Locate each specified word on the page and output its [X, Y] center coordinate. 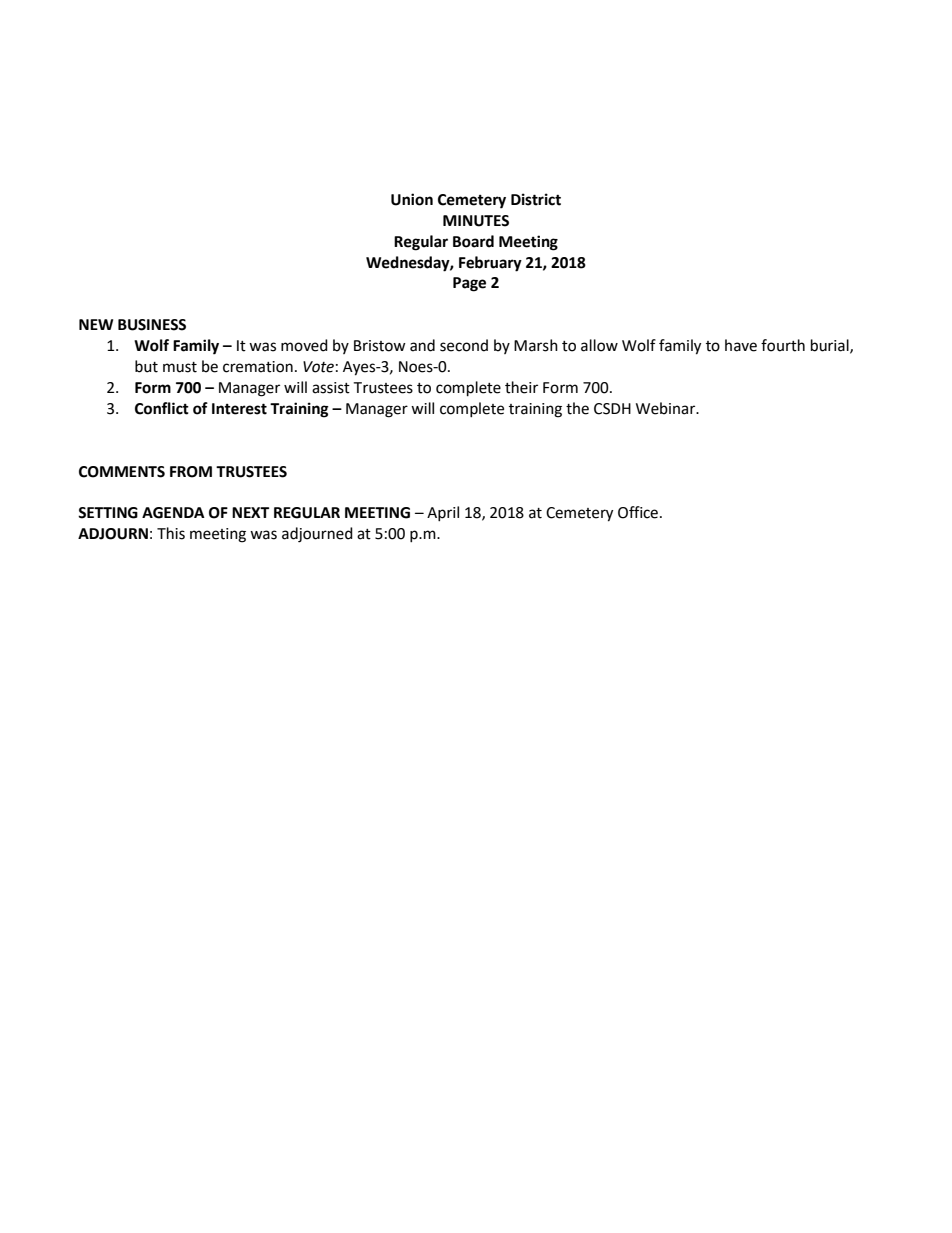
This [171, 533]
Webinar [667, 408]
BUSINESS [152, 325]
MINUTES [476, 221]
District [536, 199]
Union [412, 199]
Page [469, 284]
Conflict [162, 408]
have [741, 345]
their [521, 387]
